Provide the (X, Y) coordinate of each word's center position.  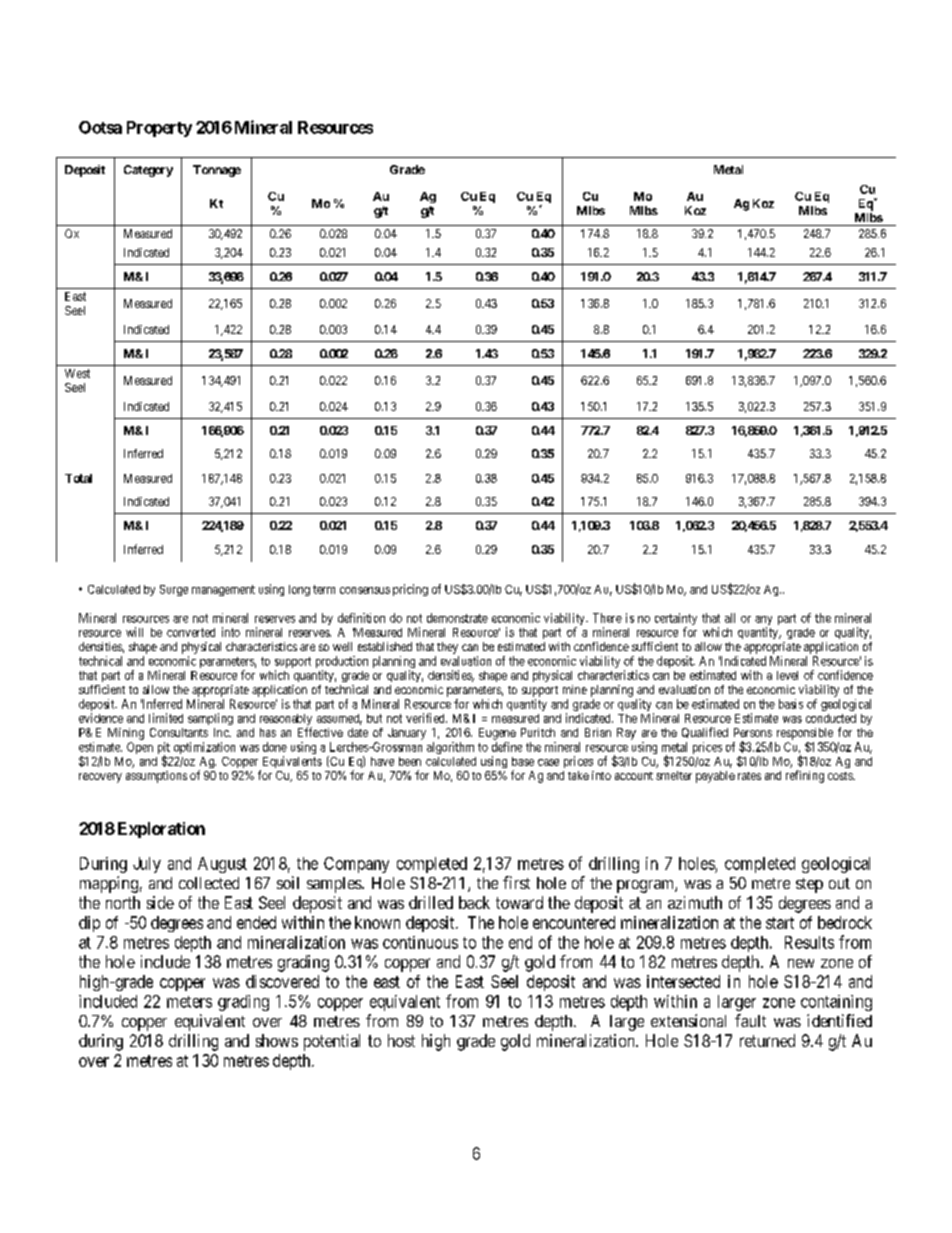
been (410, 761)
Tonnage (217, 171)
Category (148, 171)
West (77, 373)
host (401, 1040)
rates (749, 776)
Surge (174, 590)
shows (277, 1040)
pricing (410, 590)
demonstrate (457, 618)
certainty (676, 620)
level (787, 675)
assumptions (156, 777)
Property (159, 129)
